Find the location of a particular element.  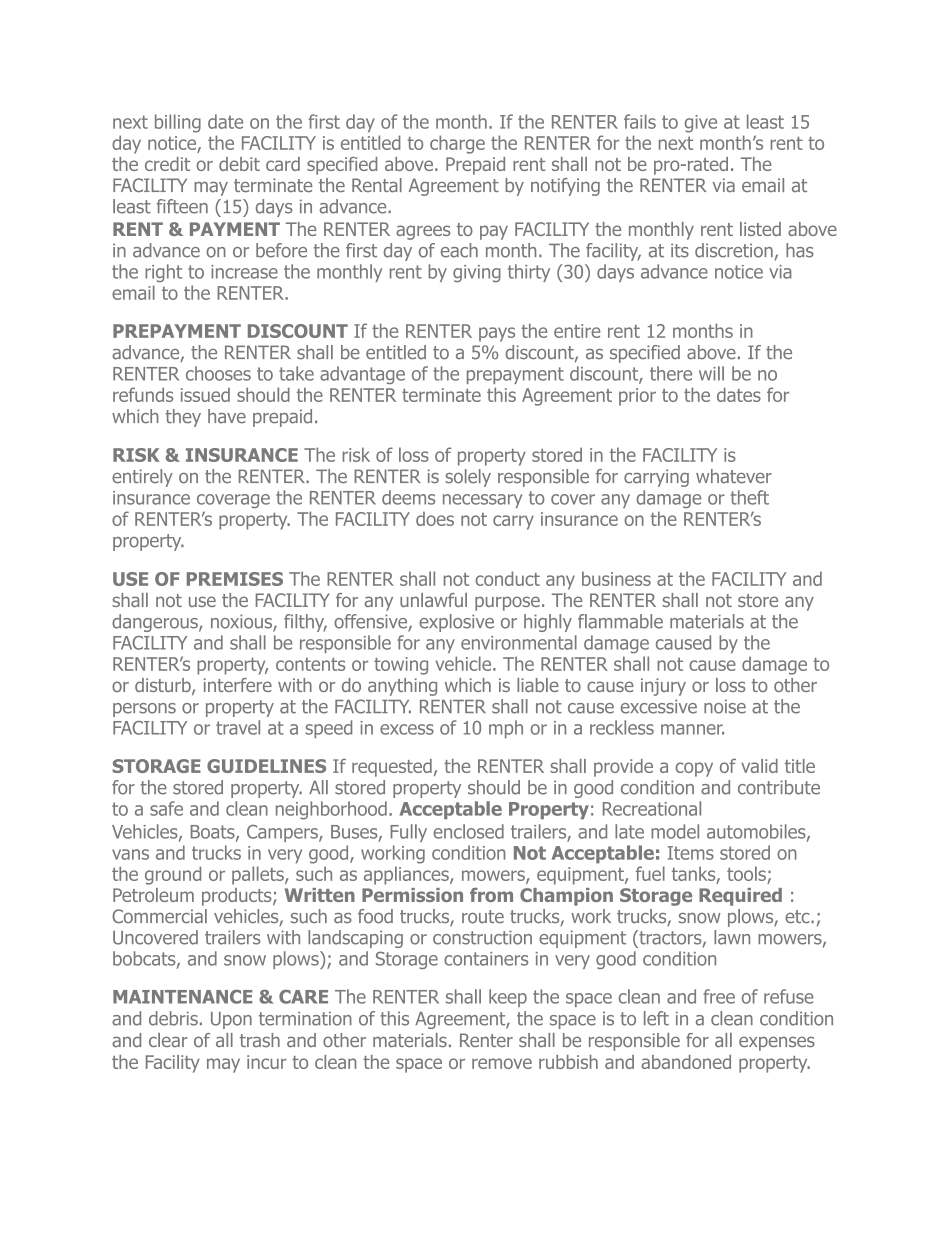

remove is located at coordinates (502, 1063).
